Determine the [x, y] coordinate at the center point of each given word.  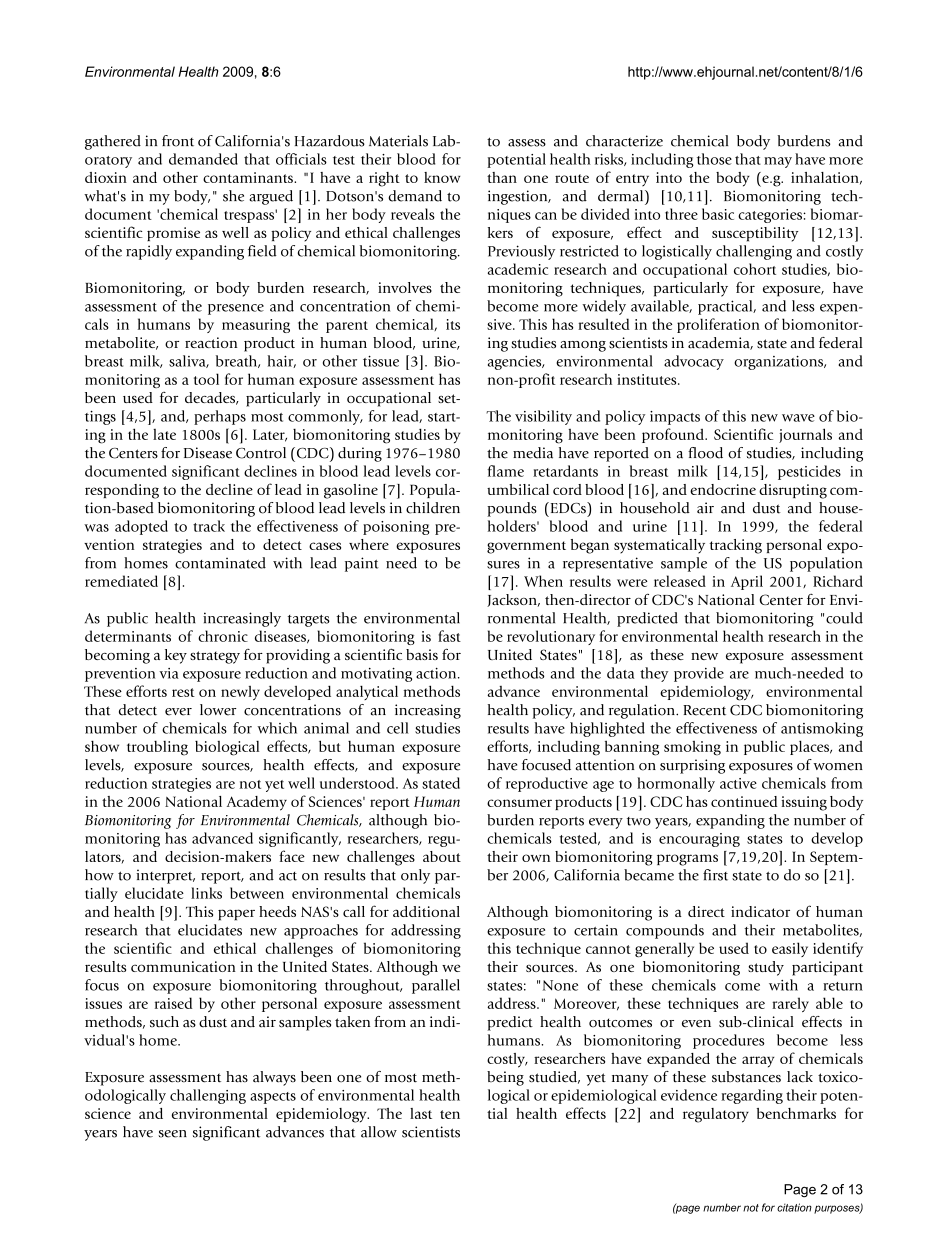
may [778, 162]
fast [449, 636]
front [178, 141]
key [176, 656]
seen [172, 1134]
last [421, 1113]
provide [699, 674]
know [442, 177]
